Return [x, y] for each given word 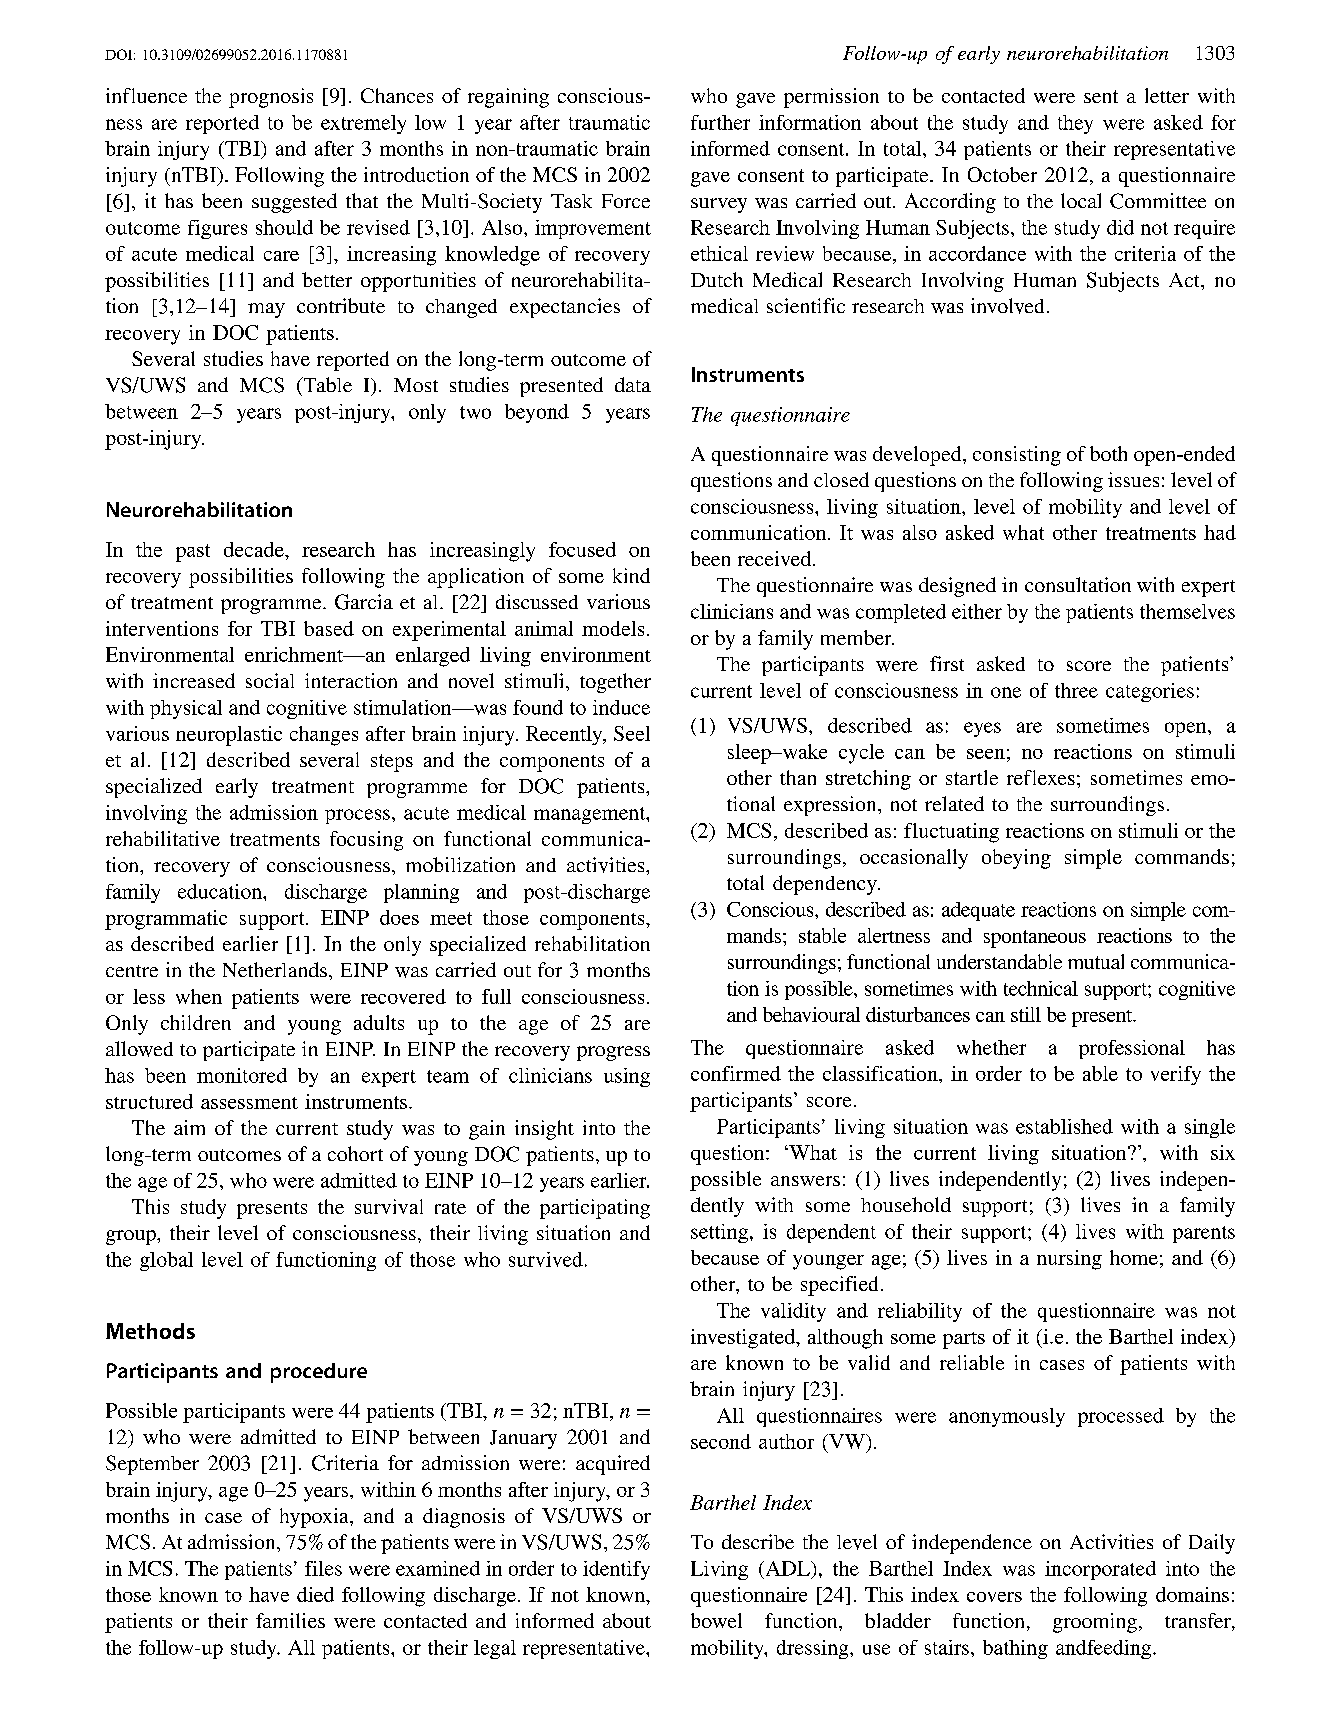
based [329, 628]
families [290, 1620]
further [720, 122]
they [1075, 124]
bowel [716, 1620]
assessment [249, 1103]
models [613, 628]
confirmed [736, 1073]
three [1076, 690]
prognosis [271, 98]
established [1064, 1126]
